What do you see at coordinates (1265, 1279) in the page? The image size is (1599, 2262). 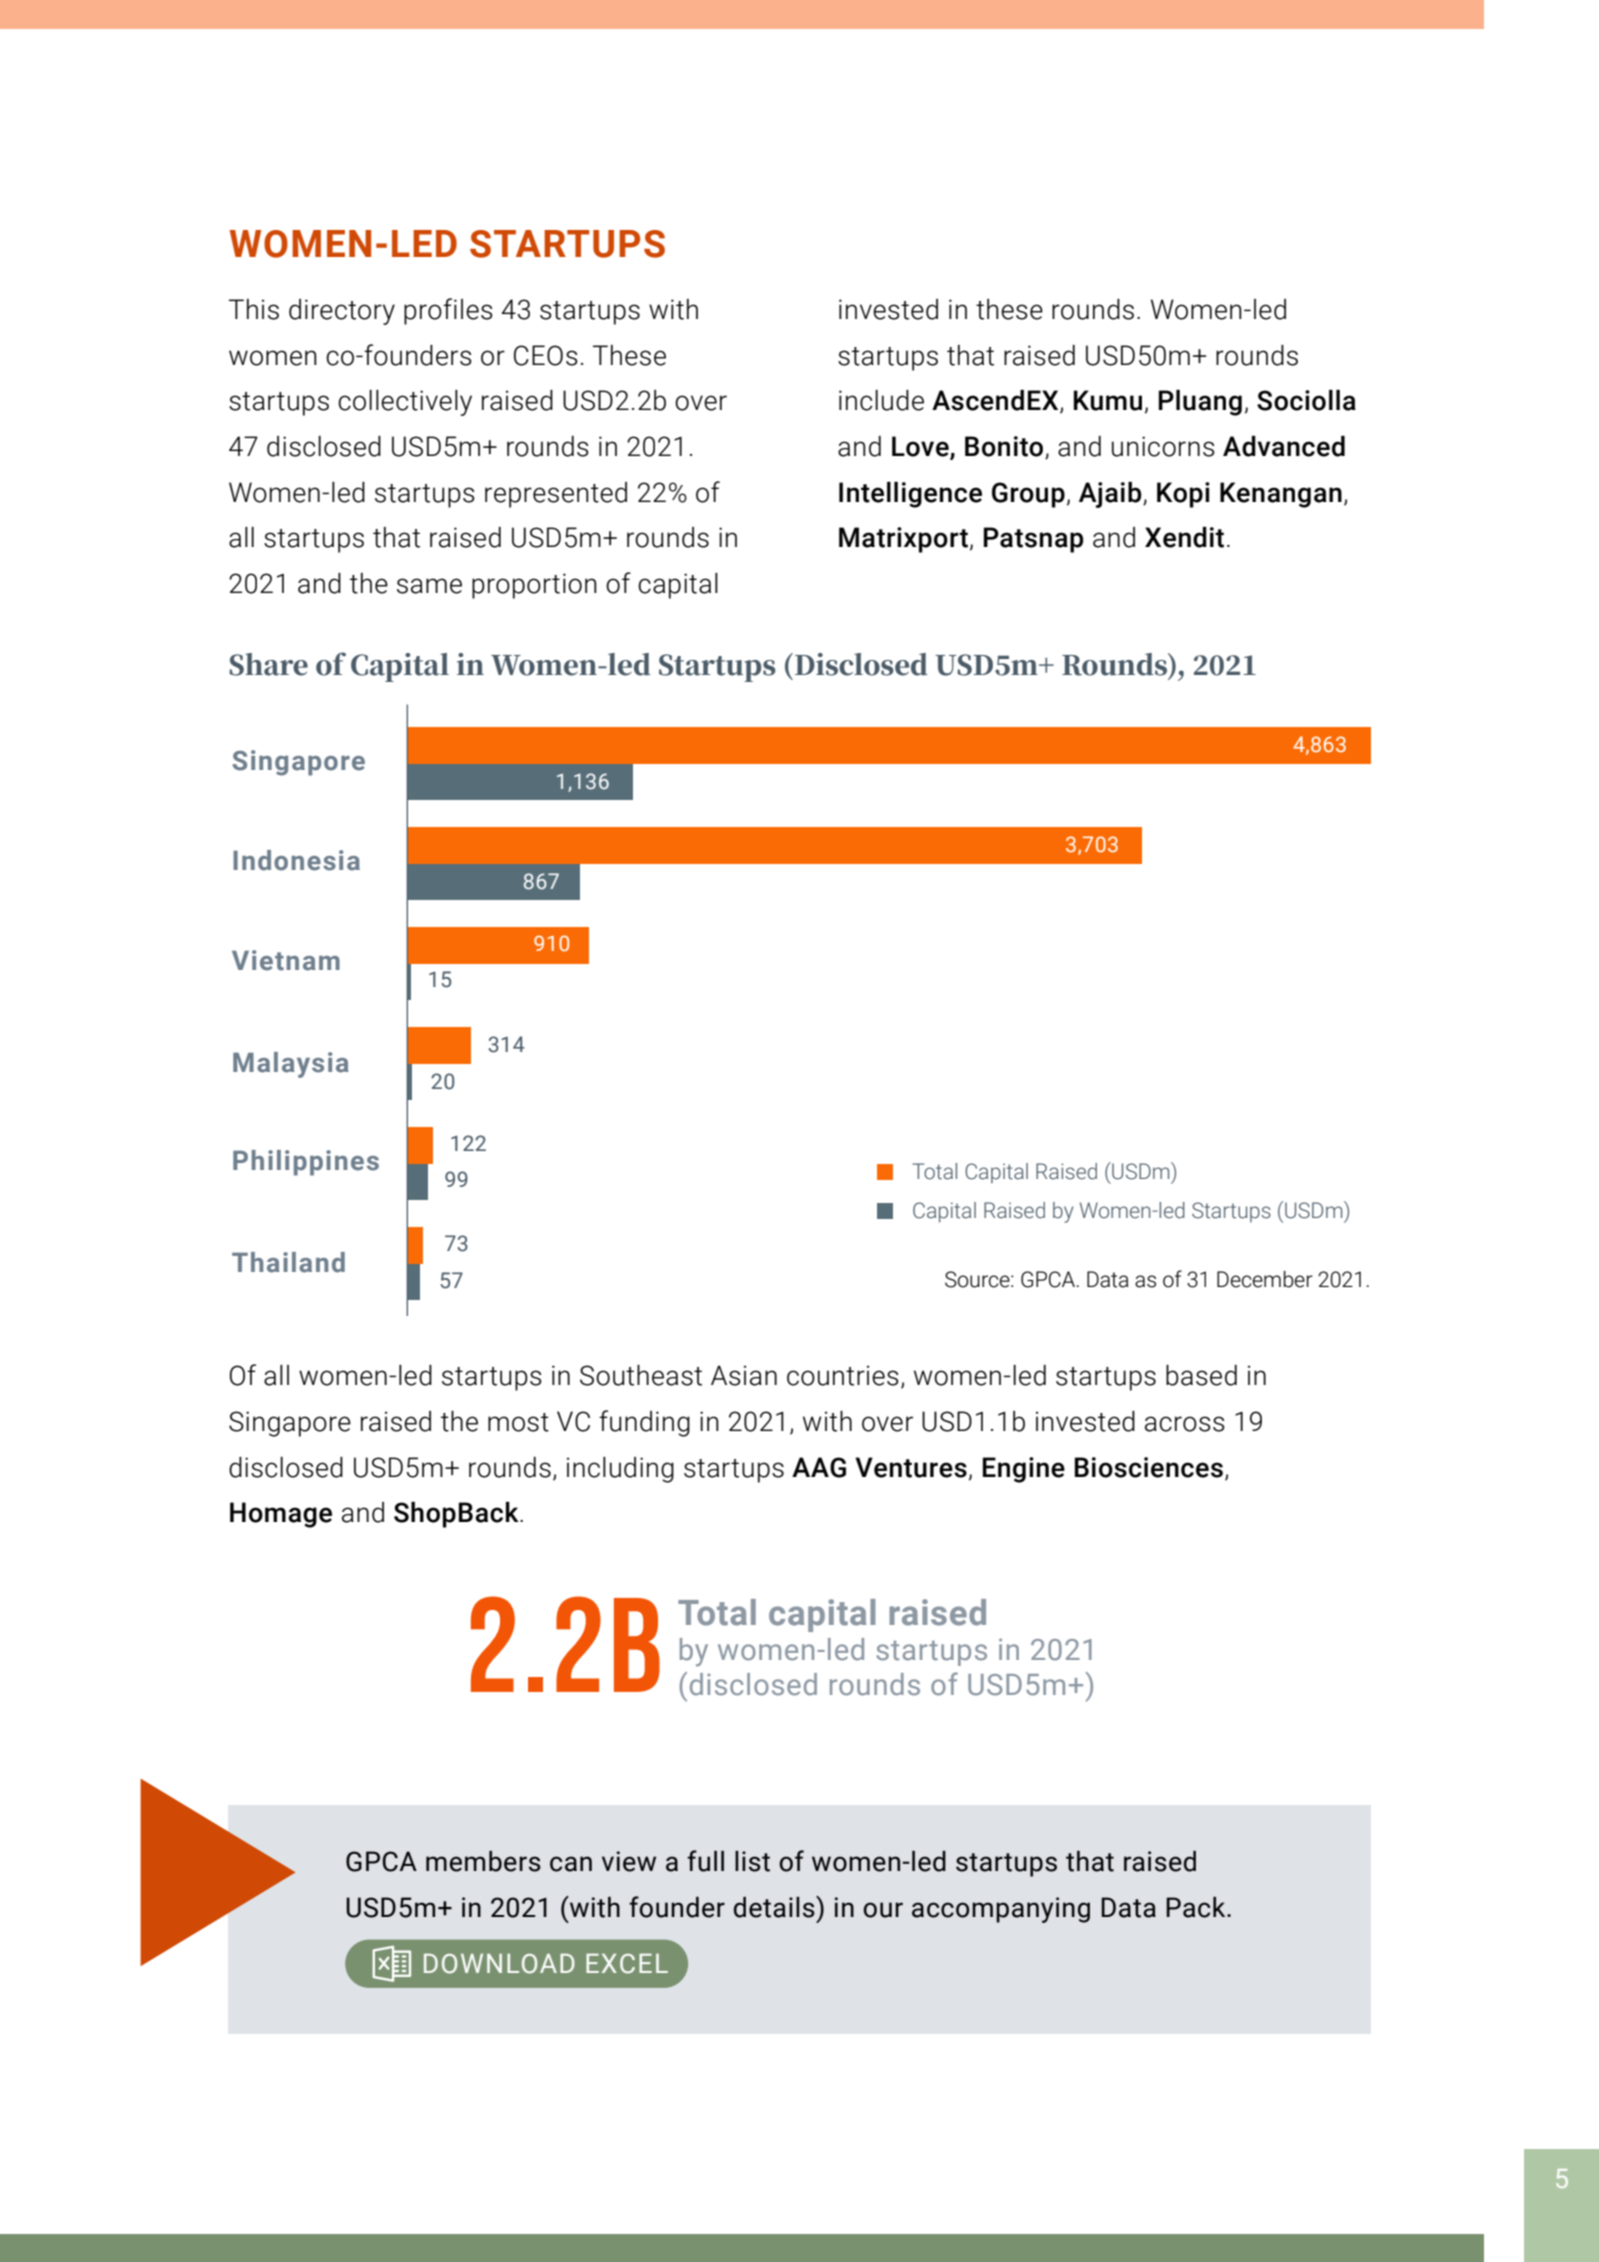 I see `December` at bounding box center [1265, 1279].
